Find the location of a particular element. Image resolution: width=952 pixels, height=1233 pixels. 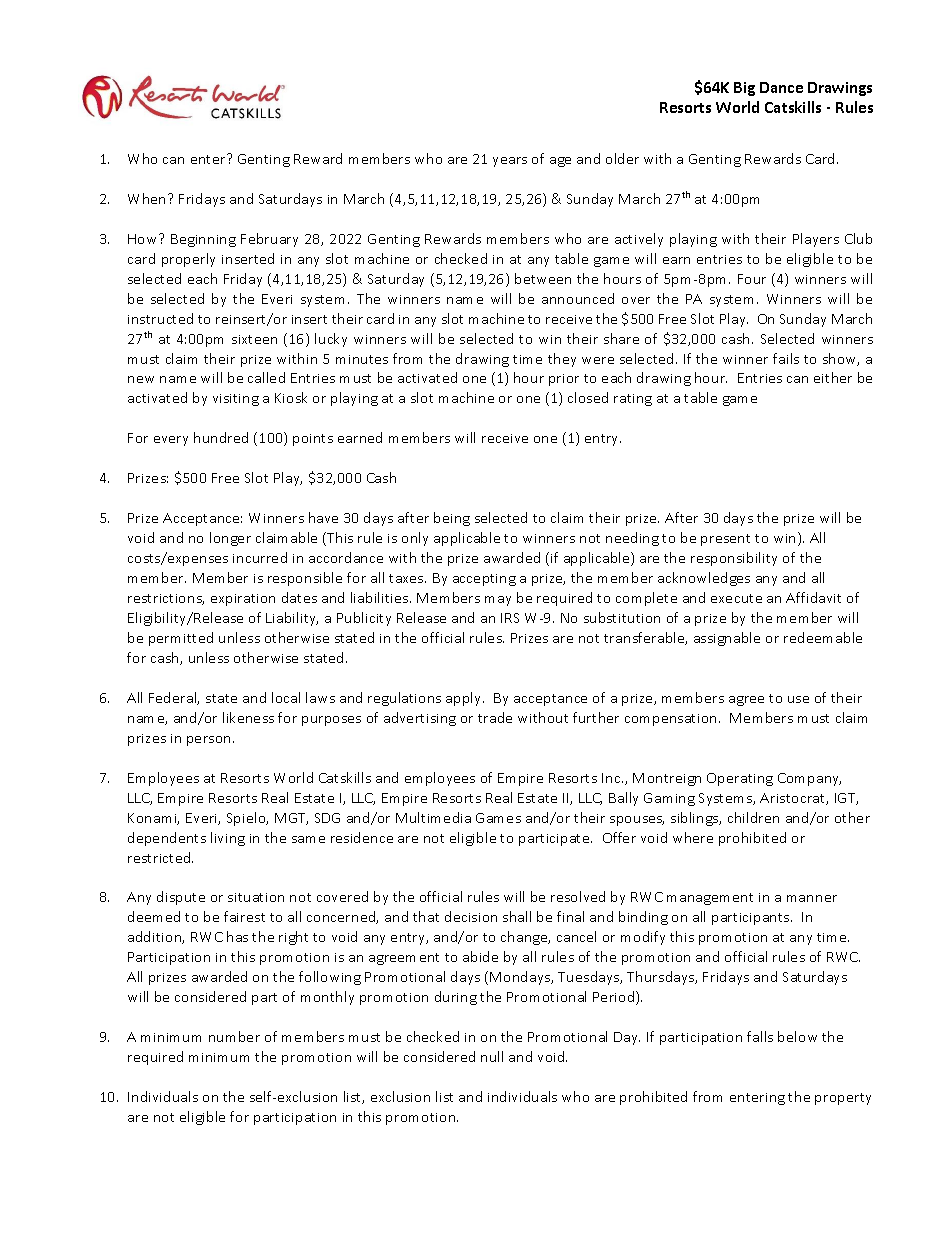

expiration is located at coordinates (243, 600).
